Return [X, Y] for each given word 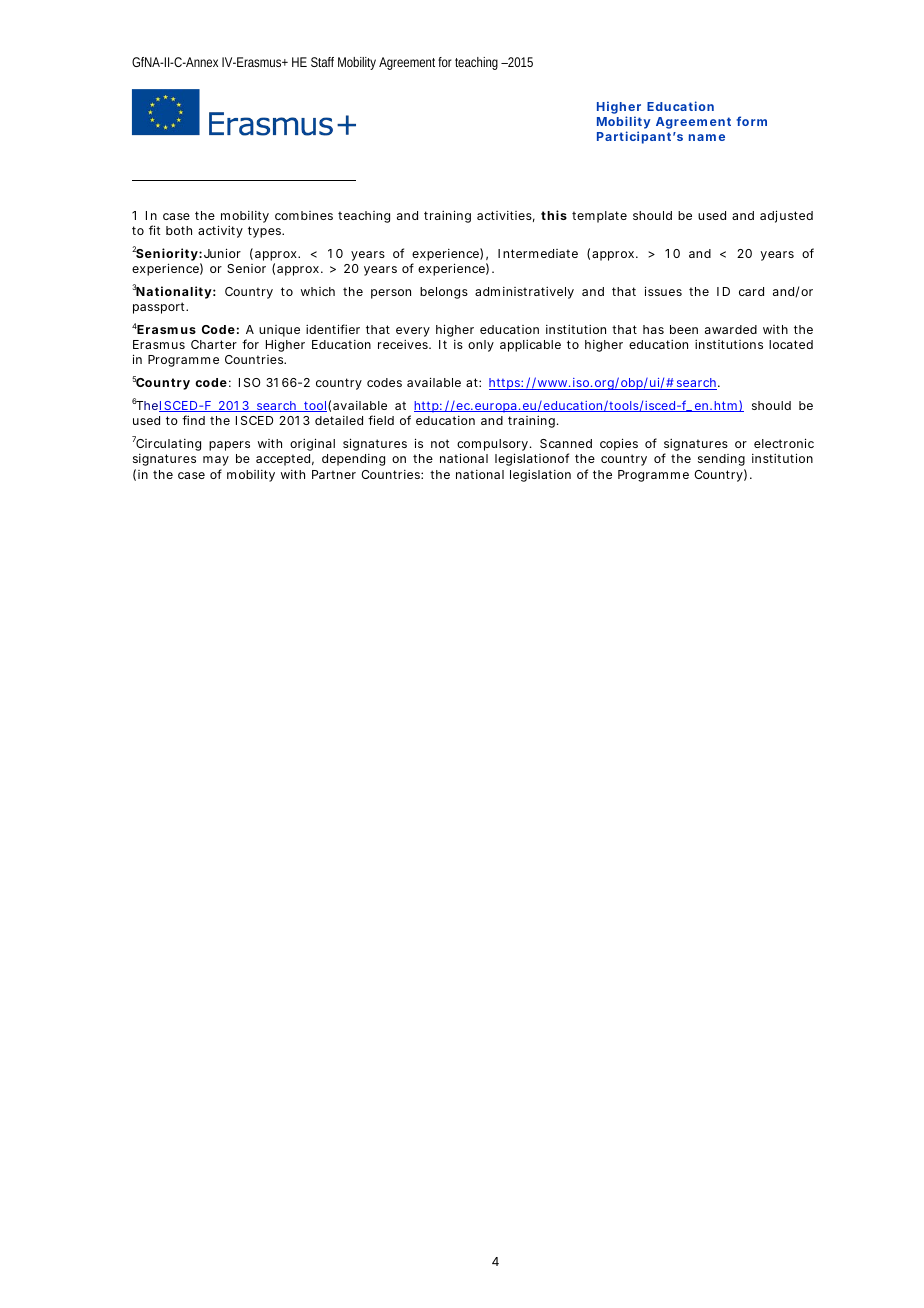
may [216, 461]
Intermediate [538, 253]
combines [304, 215]
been [684, 329]
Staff [322, 62]
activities [504, 215]
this [554, 215]
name [707, 137]
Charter [214, 344]
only [481, 346]
